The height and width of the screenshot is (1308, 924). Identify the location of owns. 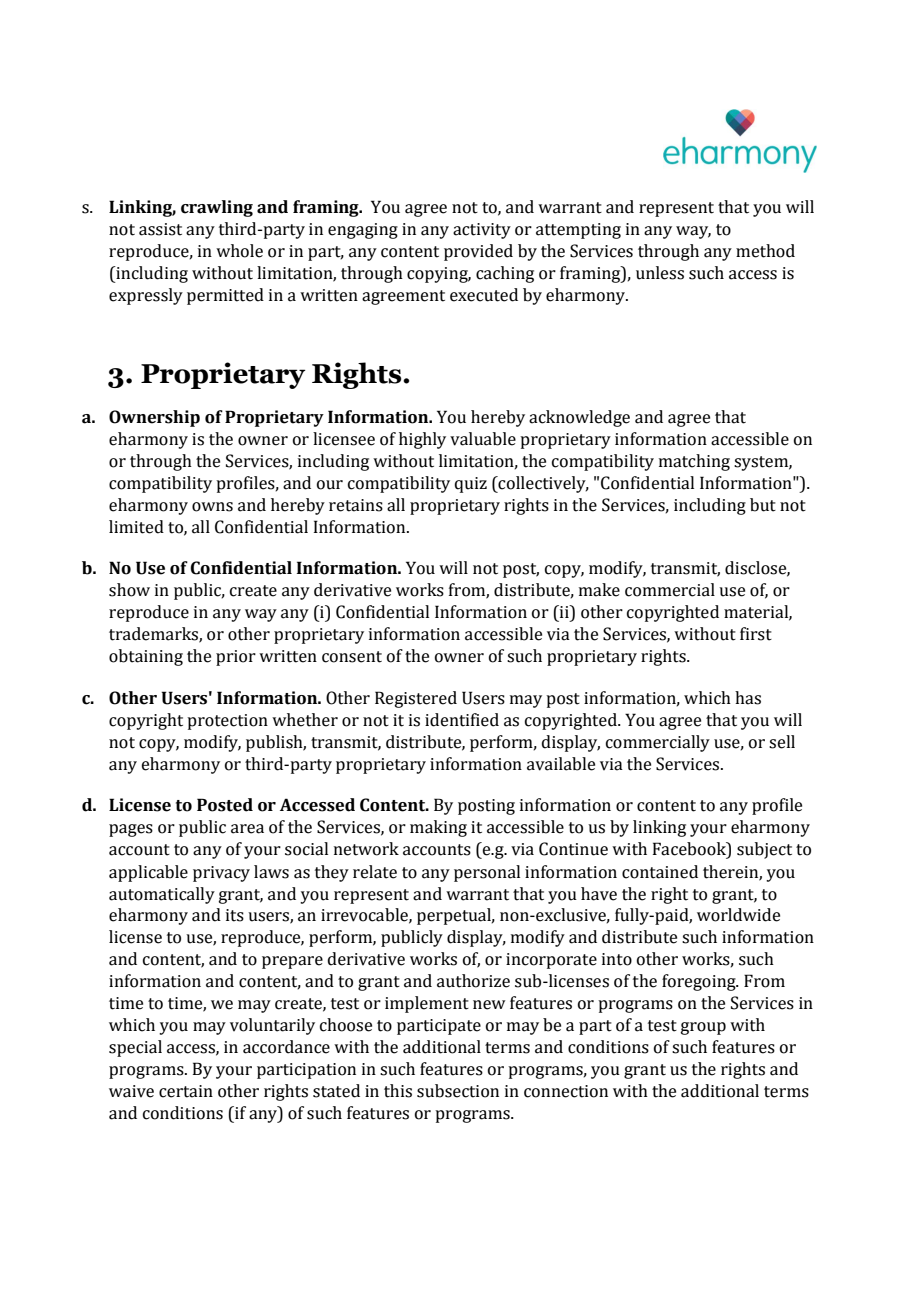
(212, 507).
